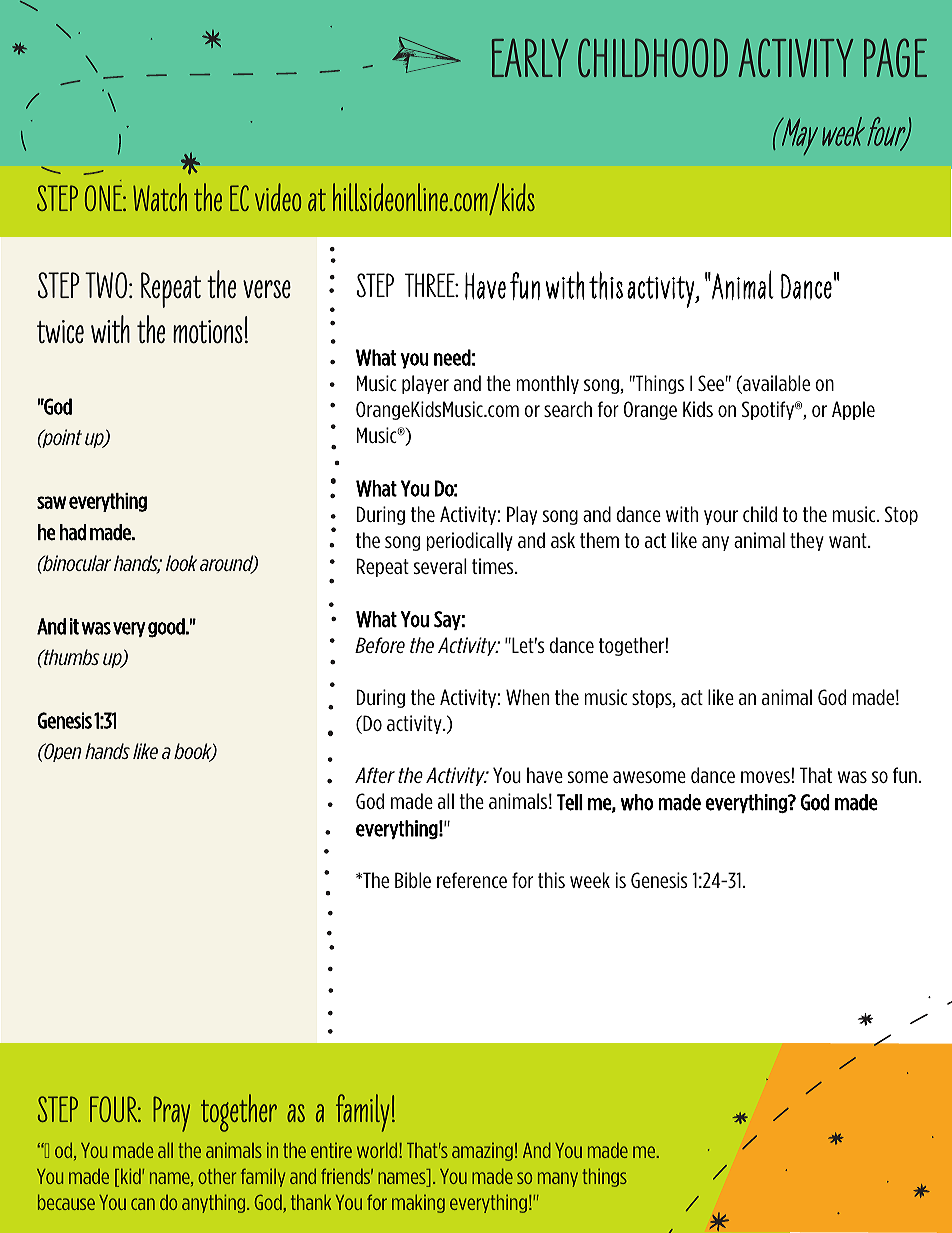 This document has height=1233, width=952. What do you see at coordinates (568, 409) in the document?
I see `search` at bounding box center [568, 409].
